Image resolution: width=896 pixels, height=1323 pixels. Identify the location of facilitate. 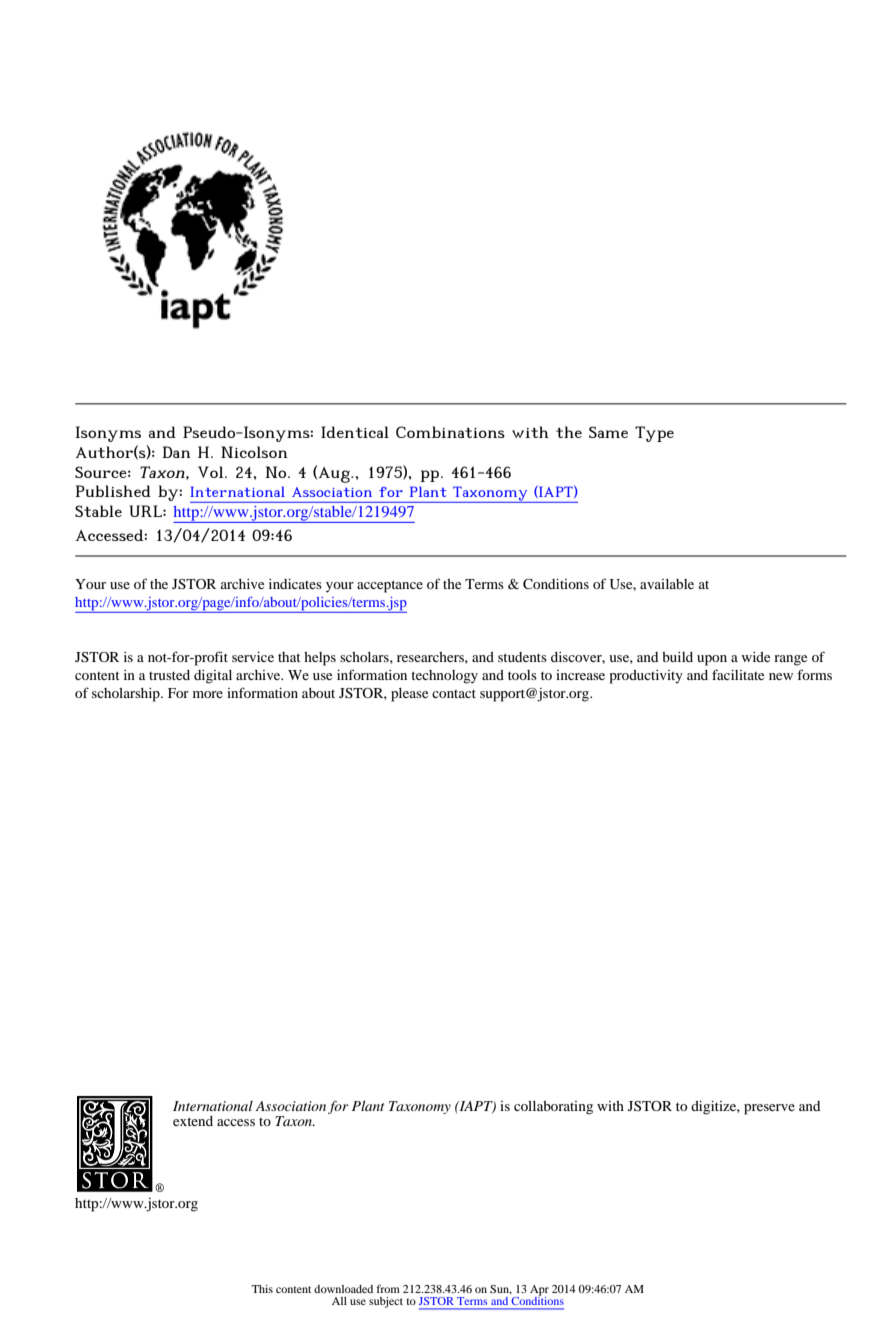
(738, 674).
